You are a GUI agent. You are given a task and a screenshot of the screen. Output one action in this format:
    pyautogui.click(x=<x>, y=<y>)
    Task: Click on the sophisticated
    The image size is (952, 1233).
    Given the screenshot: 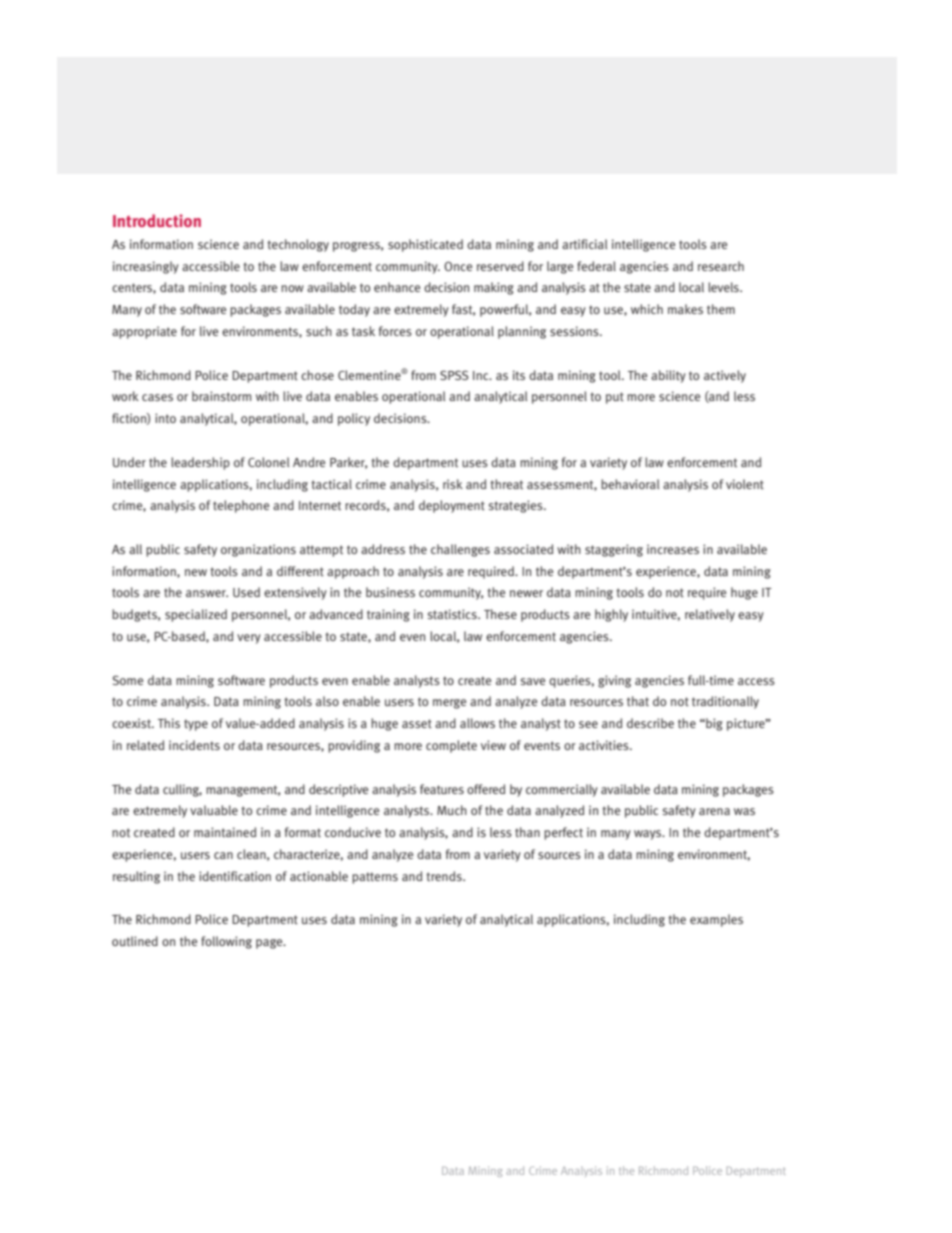 What is the action you would take?
    pyautogui.click(x=425, y=245)
